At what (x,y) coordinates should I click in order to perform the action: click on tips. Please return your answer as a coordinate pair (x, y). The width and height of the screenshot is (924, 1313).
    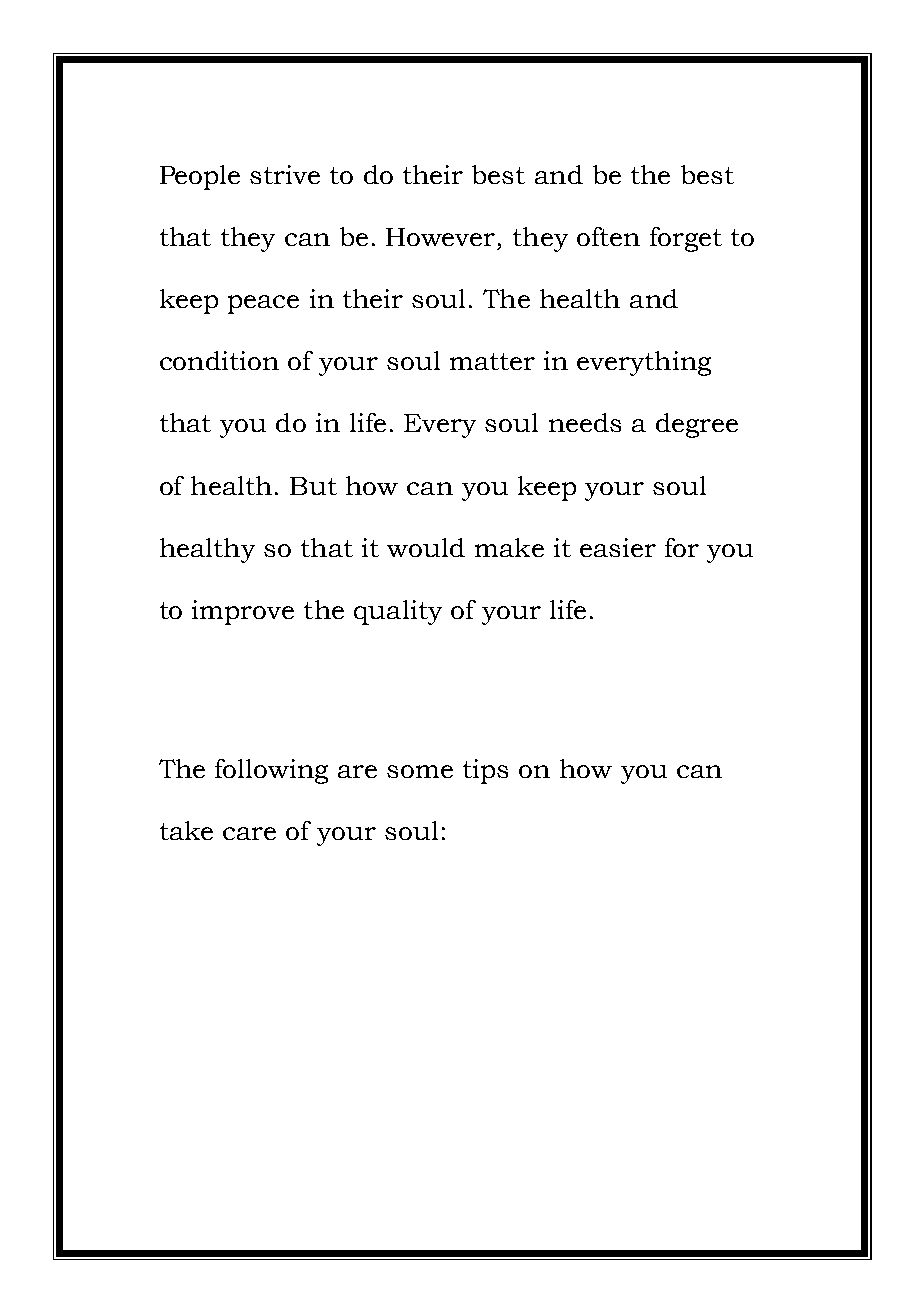
    Looking at the image, I should click on (485, 771).
